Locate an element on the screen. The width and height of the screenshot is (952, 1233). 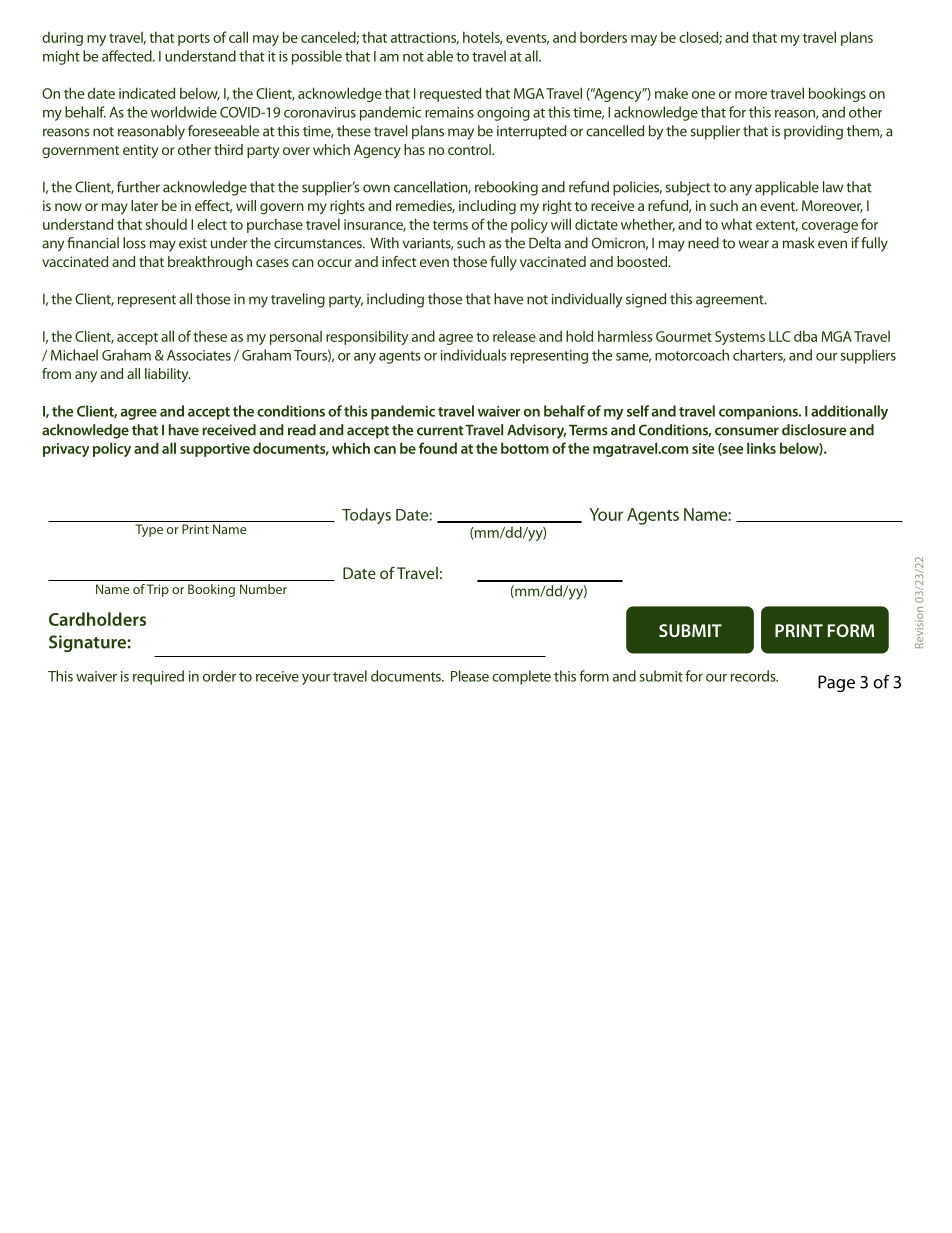
affected is located at coordinates (128, 56).
